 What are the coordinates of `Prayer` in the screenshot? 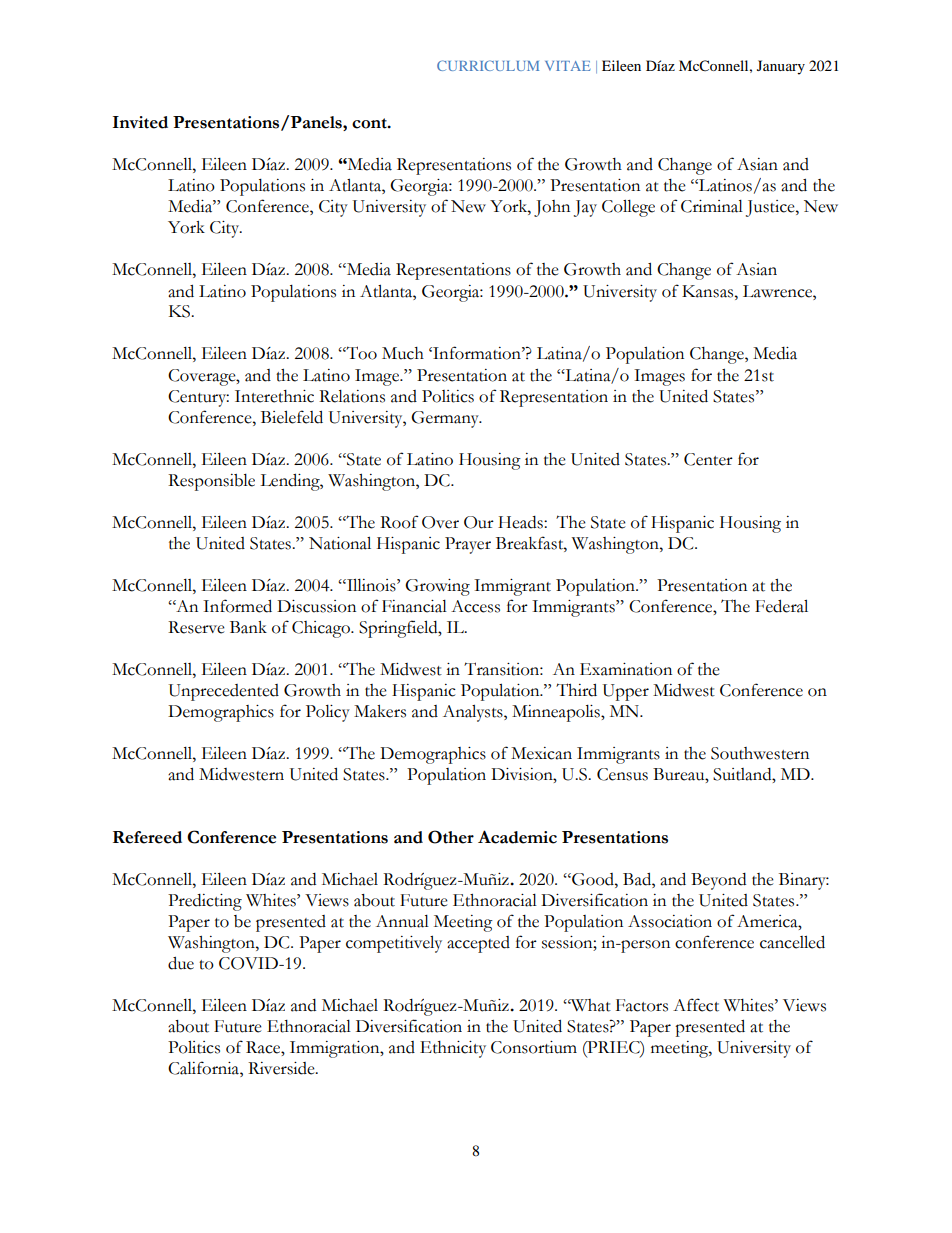 It's located at (468, 545).
